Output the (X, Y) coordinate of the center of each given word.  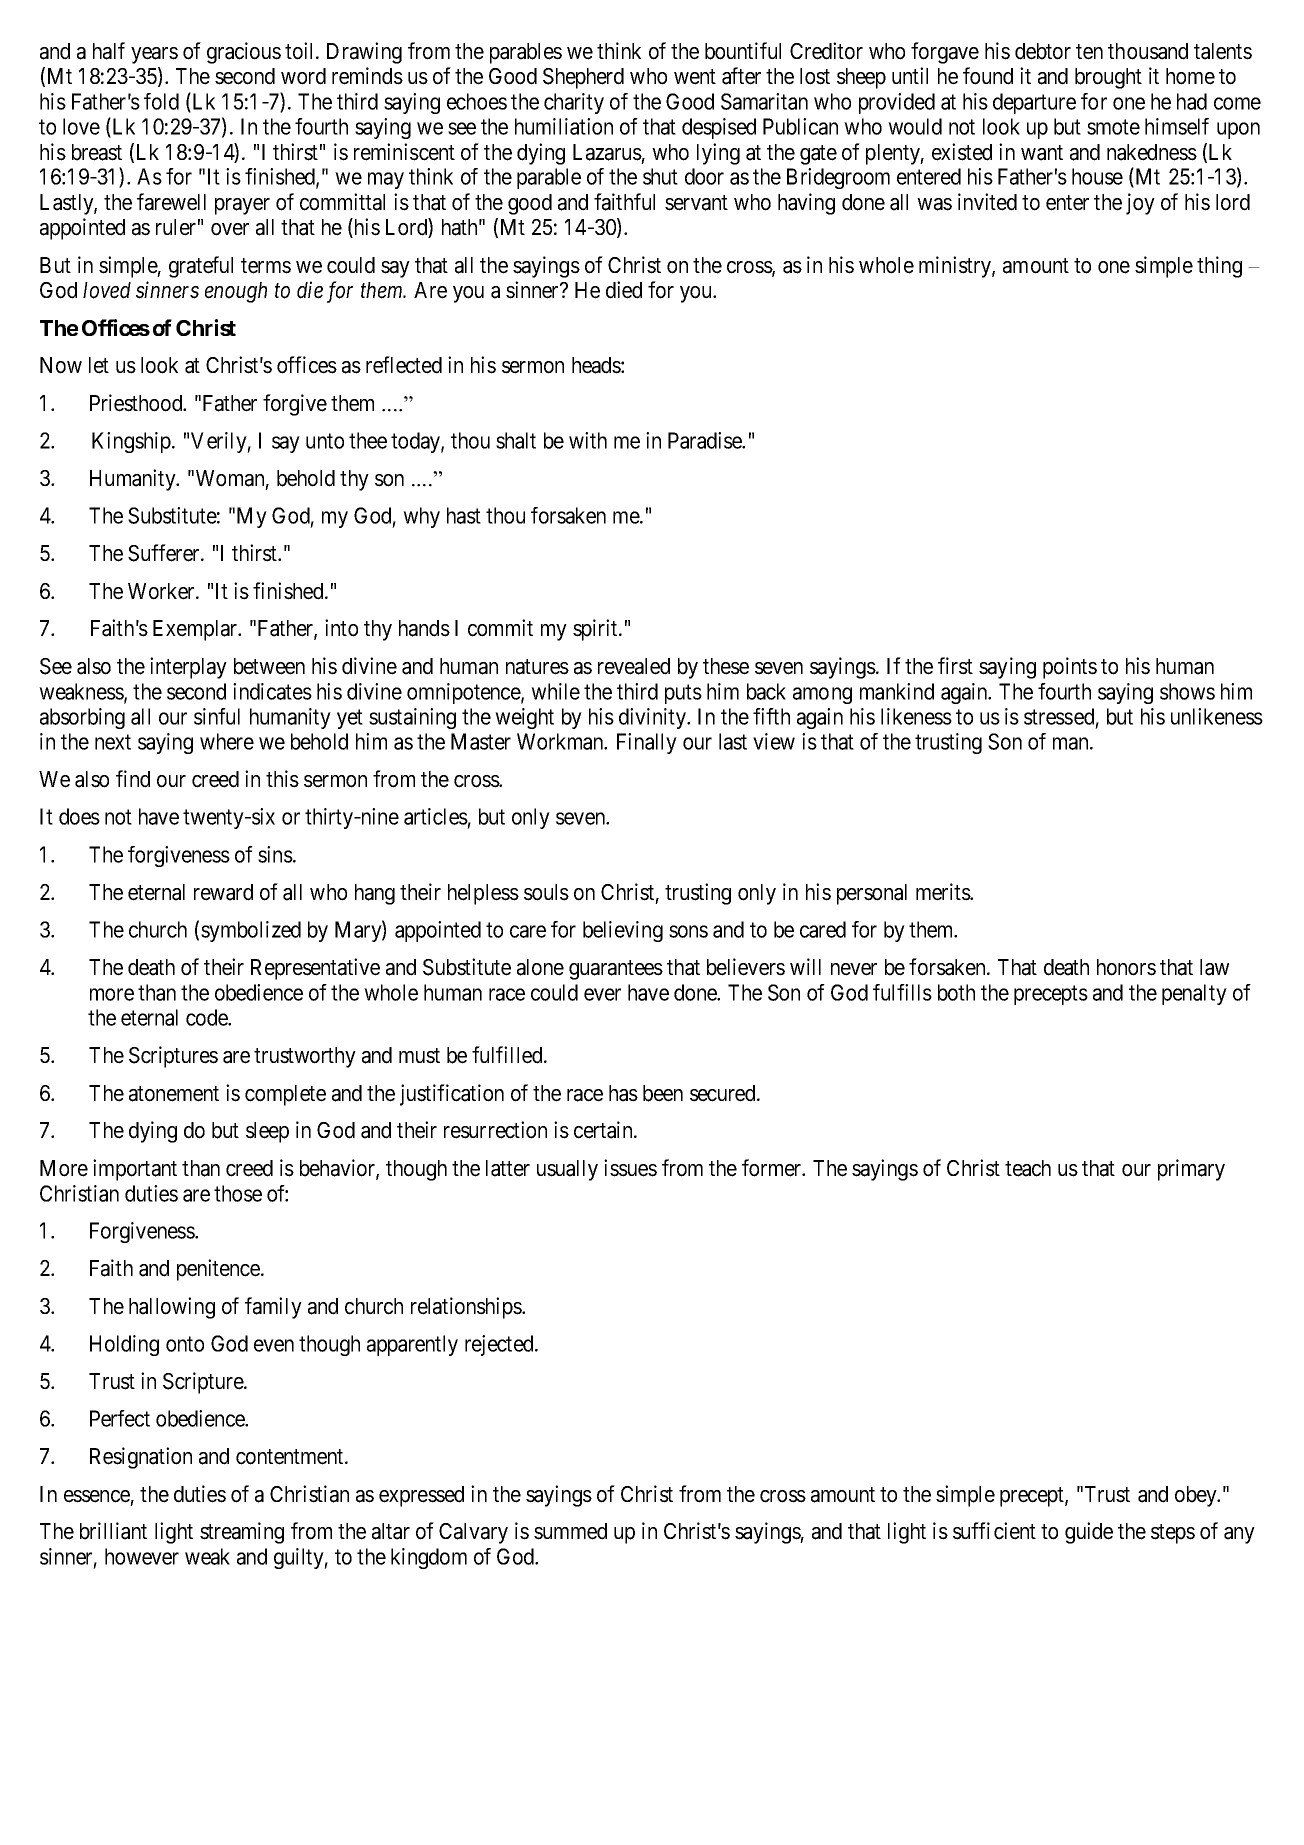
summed (570, 1531)
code (207, 1017)
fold (161, 101)
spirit (596, 630)
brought (1108, 78)
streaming (242, 1533)
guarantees (616, 970)
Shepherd (583, 78)
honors (1126, 967)
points (1070, 668)
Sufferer (165, 553)
